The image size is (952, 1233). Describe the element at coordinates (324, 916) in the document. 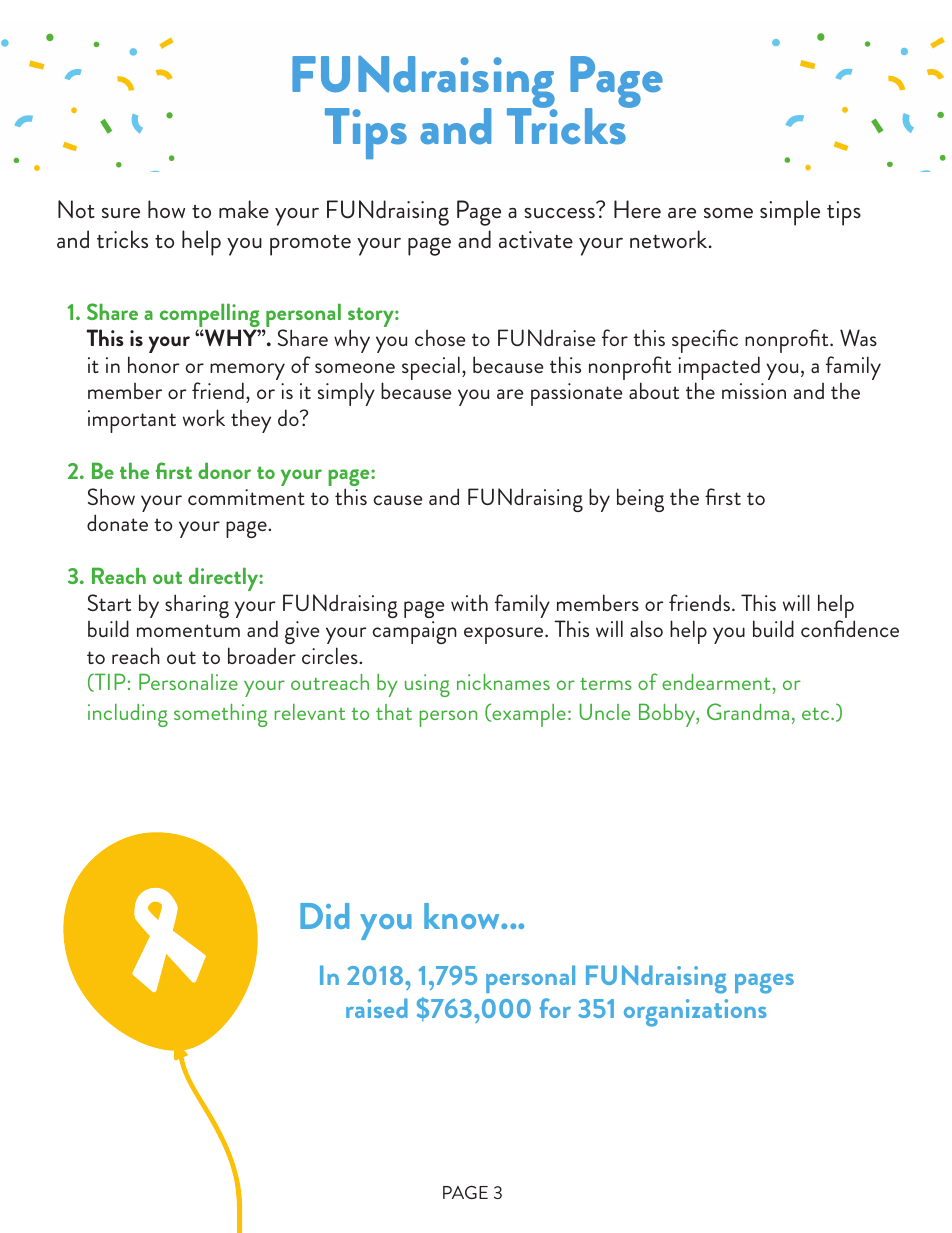

I see `Did` at that location.
